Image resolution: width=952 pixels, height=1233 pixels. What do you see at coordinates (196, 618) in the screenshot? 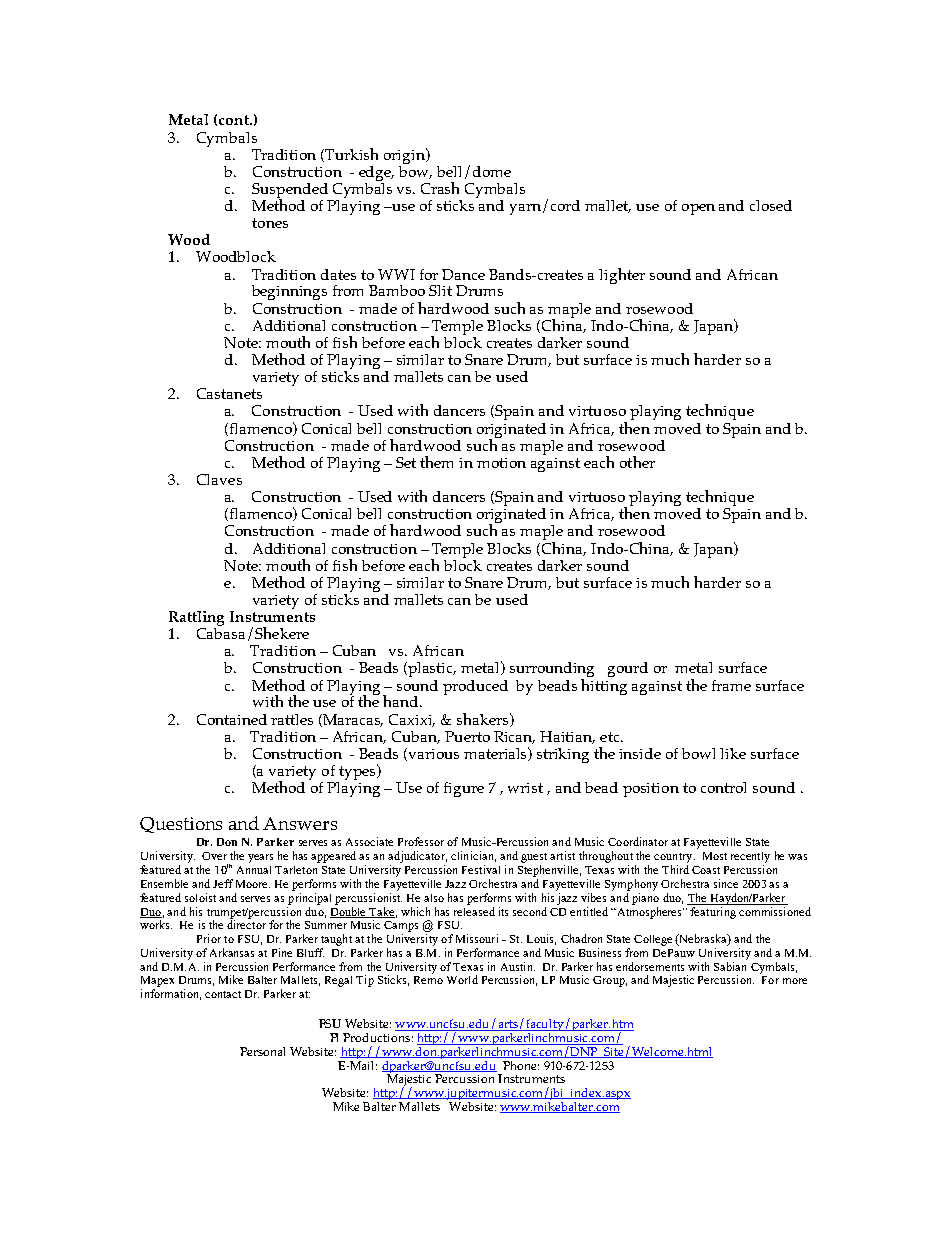
I see `Rattling` at bounding box center [196, 618].
